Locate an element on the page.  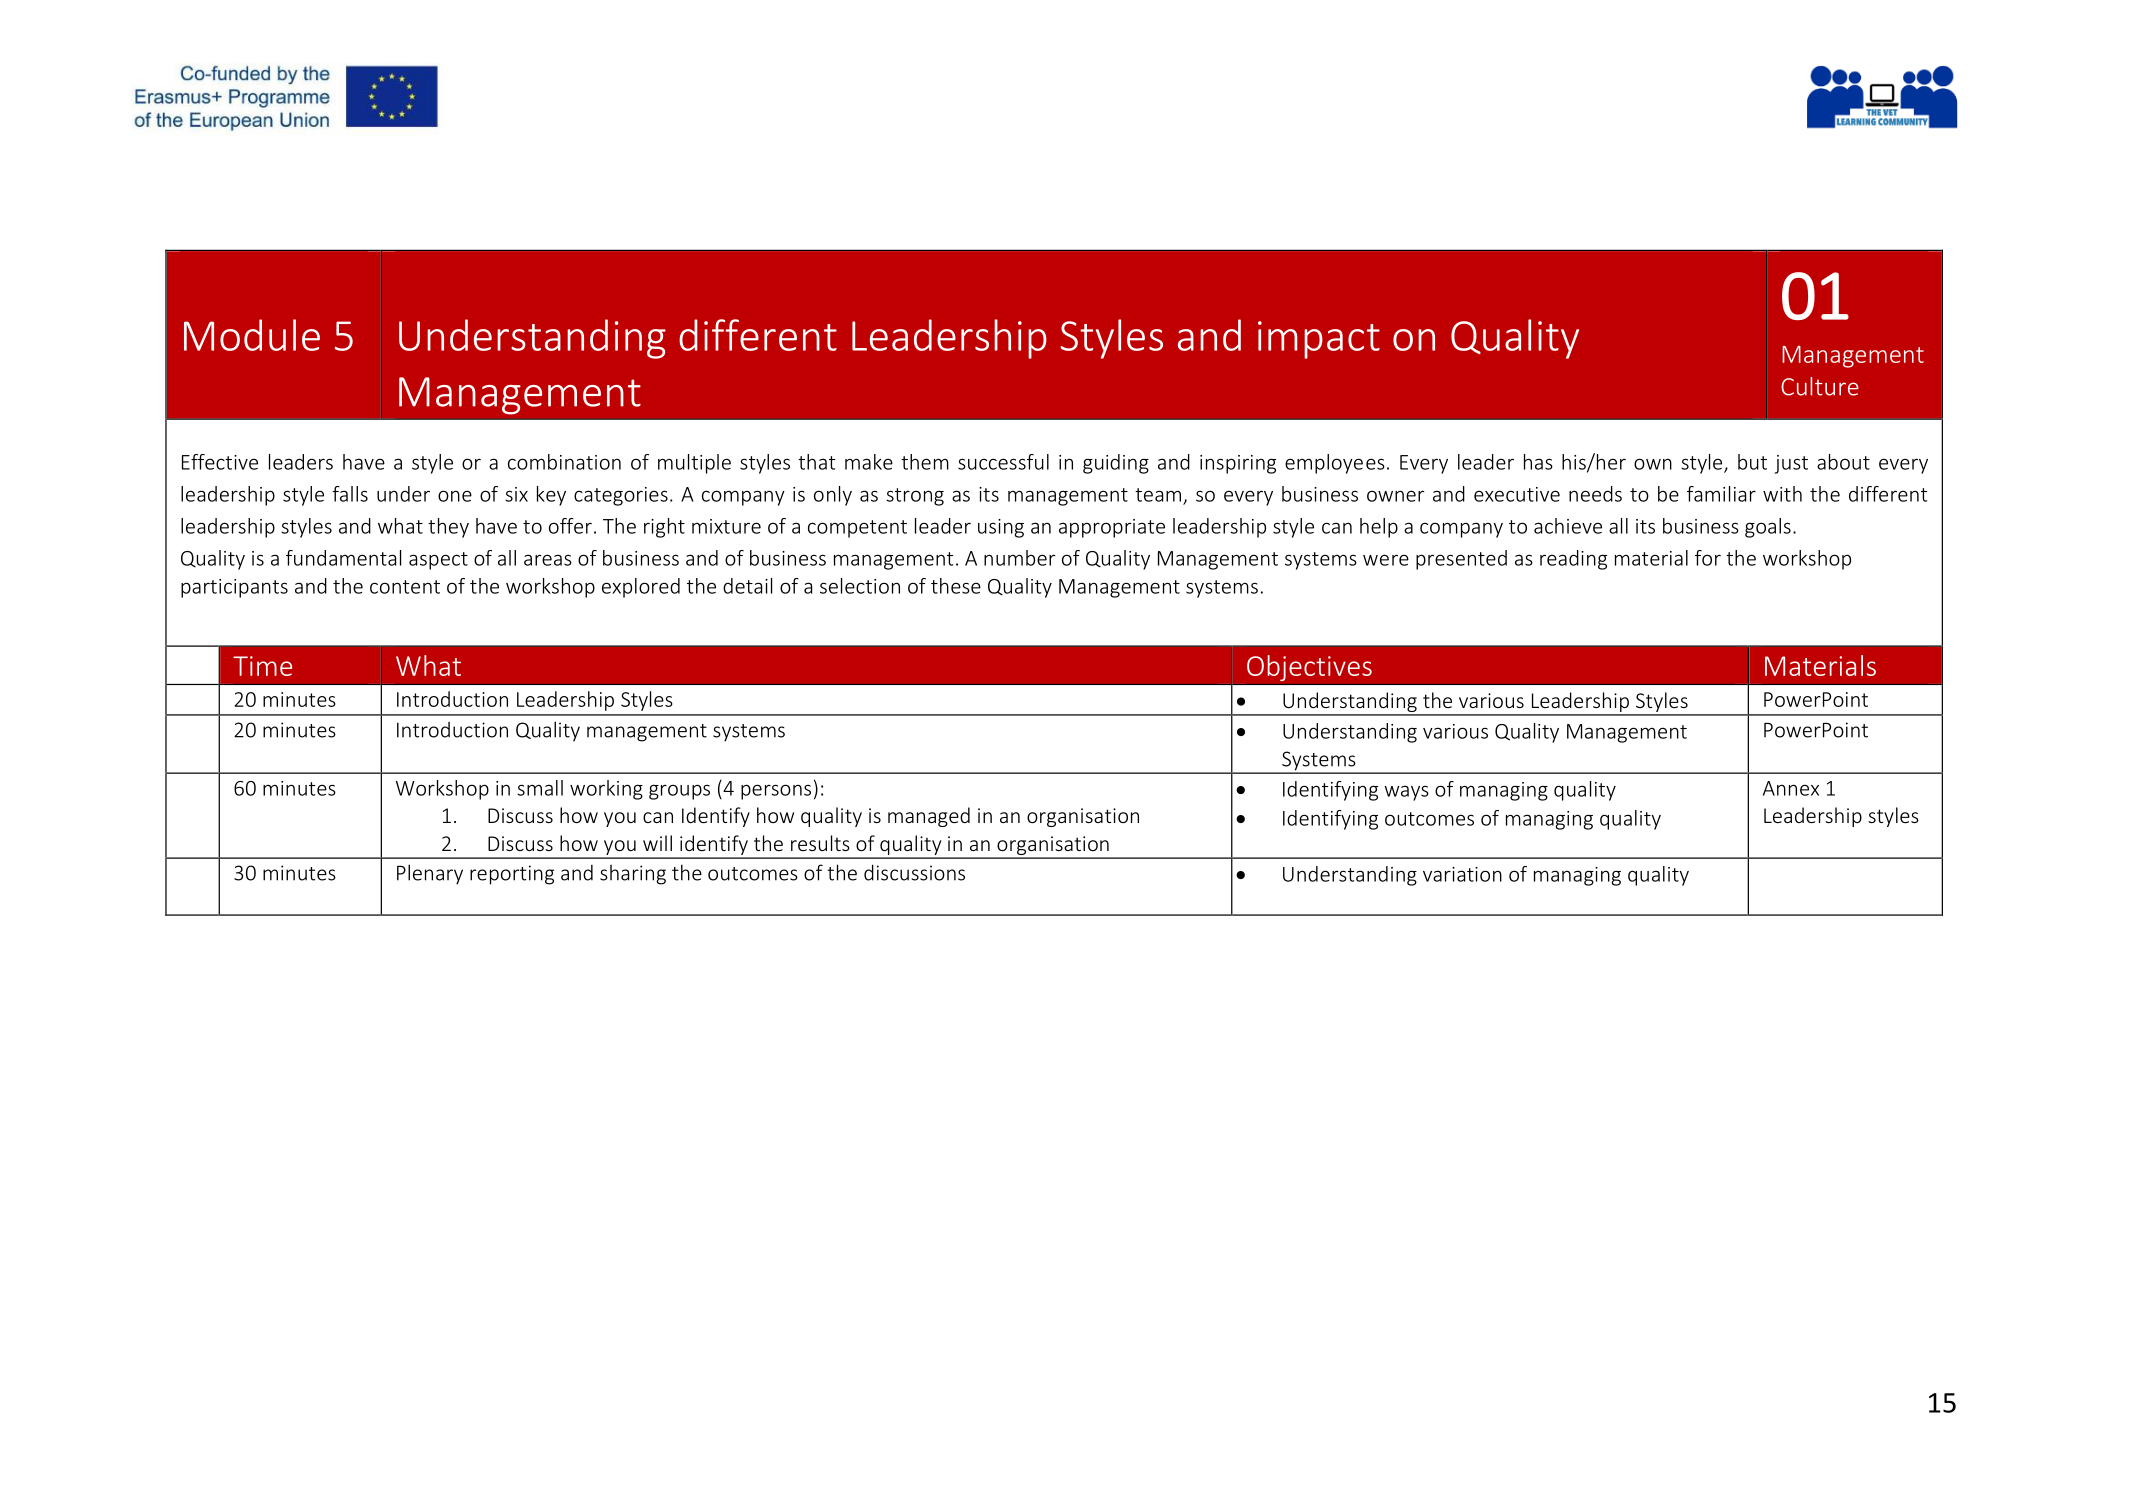
impact is located at coordinates (1319, 340).
